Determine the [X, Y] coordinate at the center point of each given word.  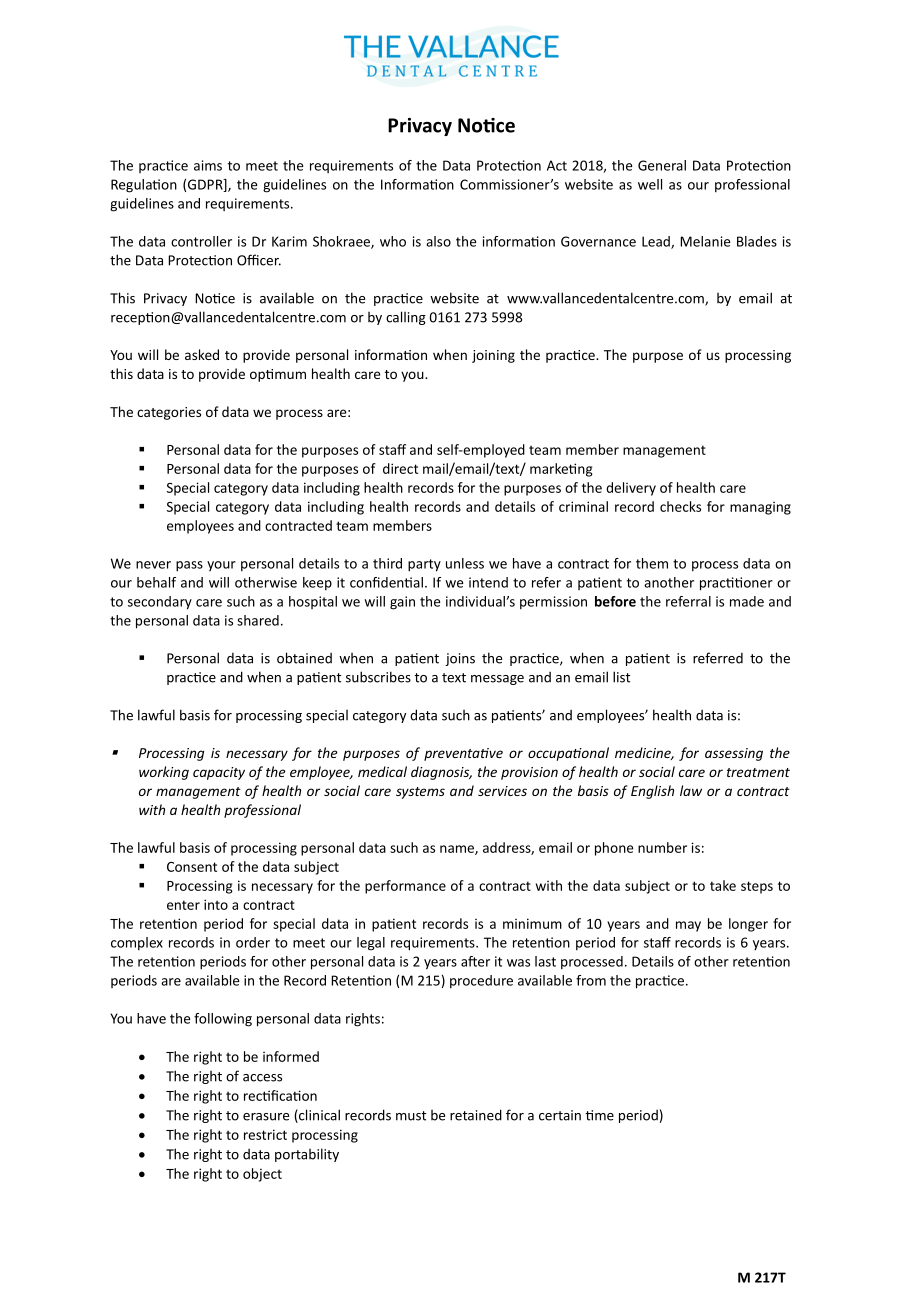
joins [460, 659]
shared [258, 620]
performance [405, 887]
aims [208, 165]
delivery [631, 489]
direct [400, 468]
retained [476, 1115]
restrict [265, 1134]
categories [169, 413]
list [621, 677]
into [216, 904]
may [688, 926]
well [650, 184]
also [438, 241]
